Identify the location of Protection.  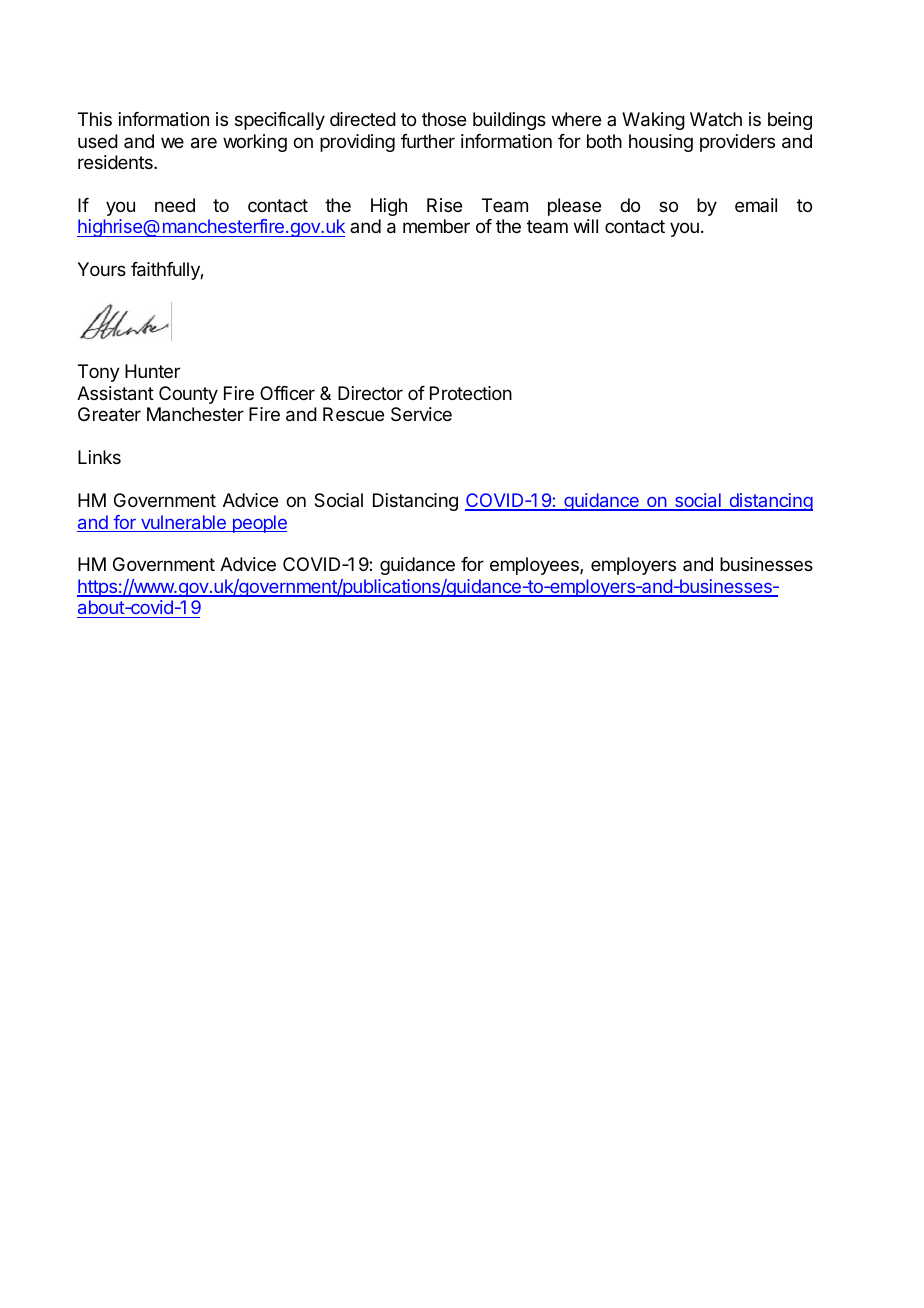
(471, 393).
